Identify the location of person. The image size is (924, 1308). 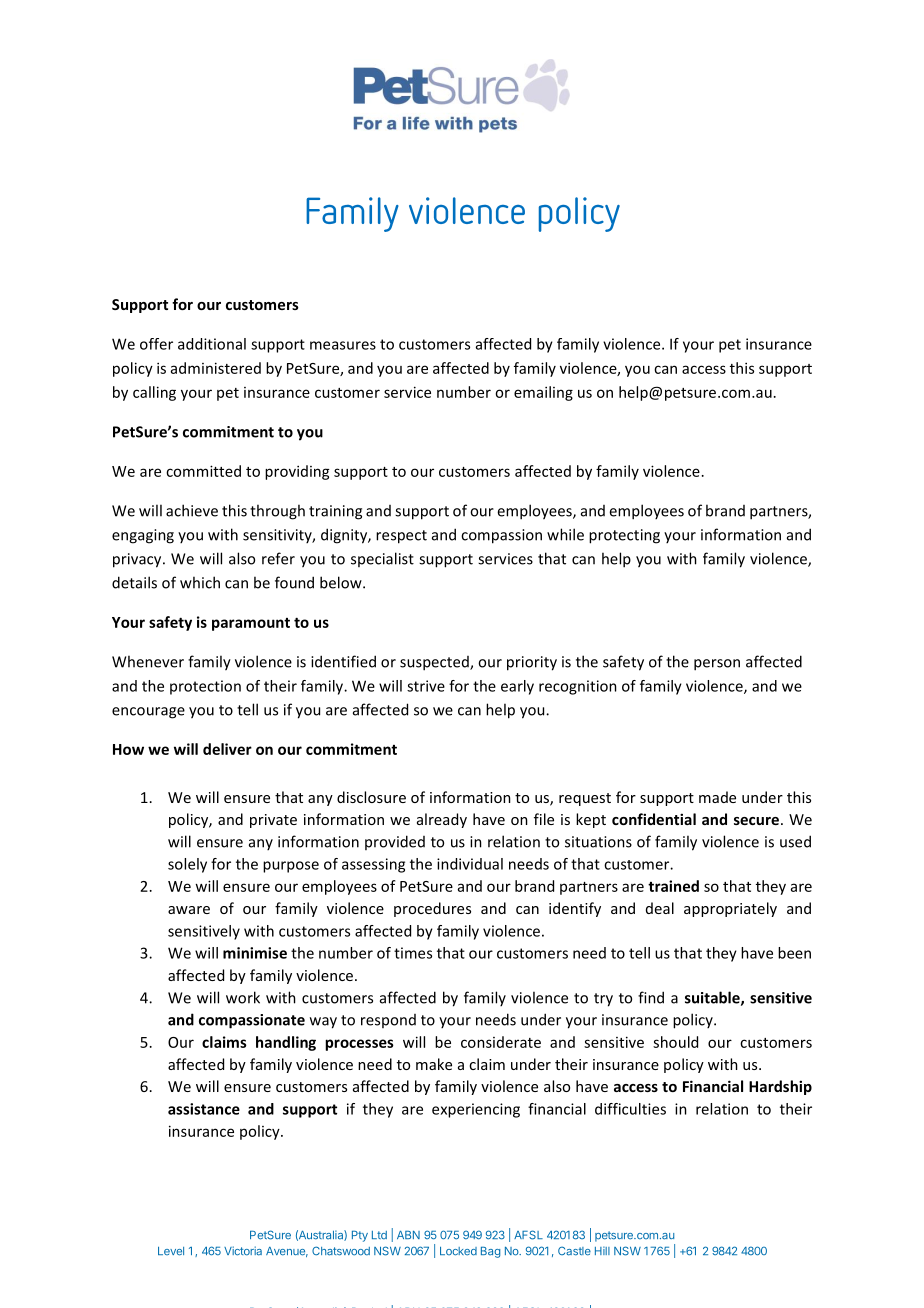
(717, 665).
